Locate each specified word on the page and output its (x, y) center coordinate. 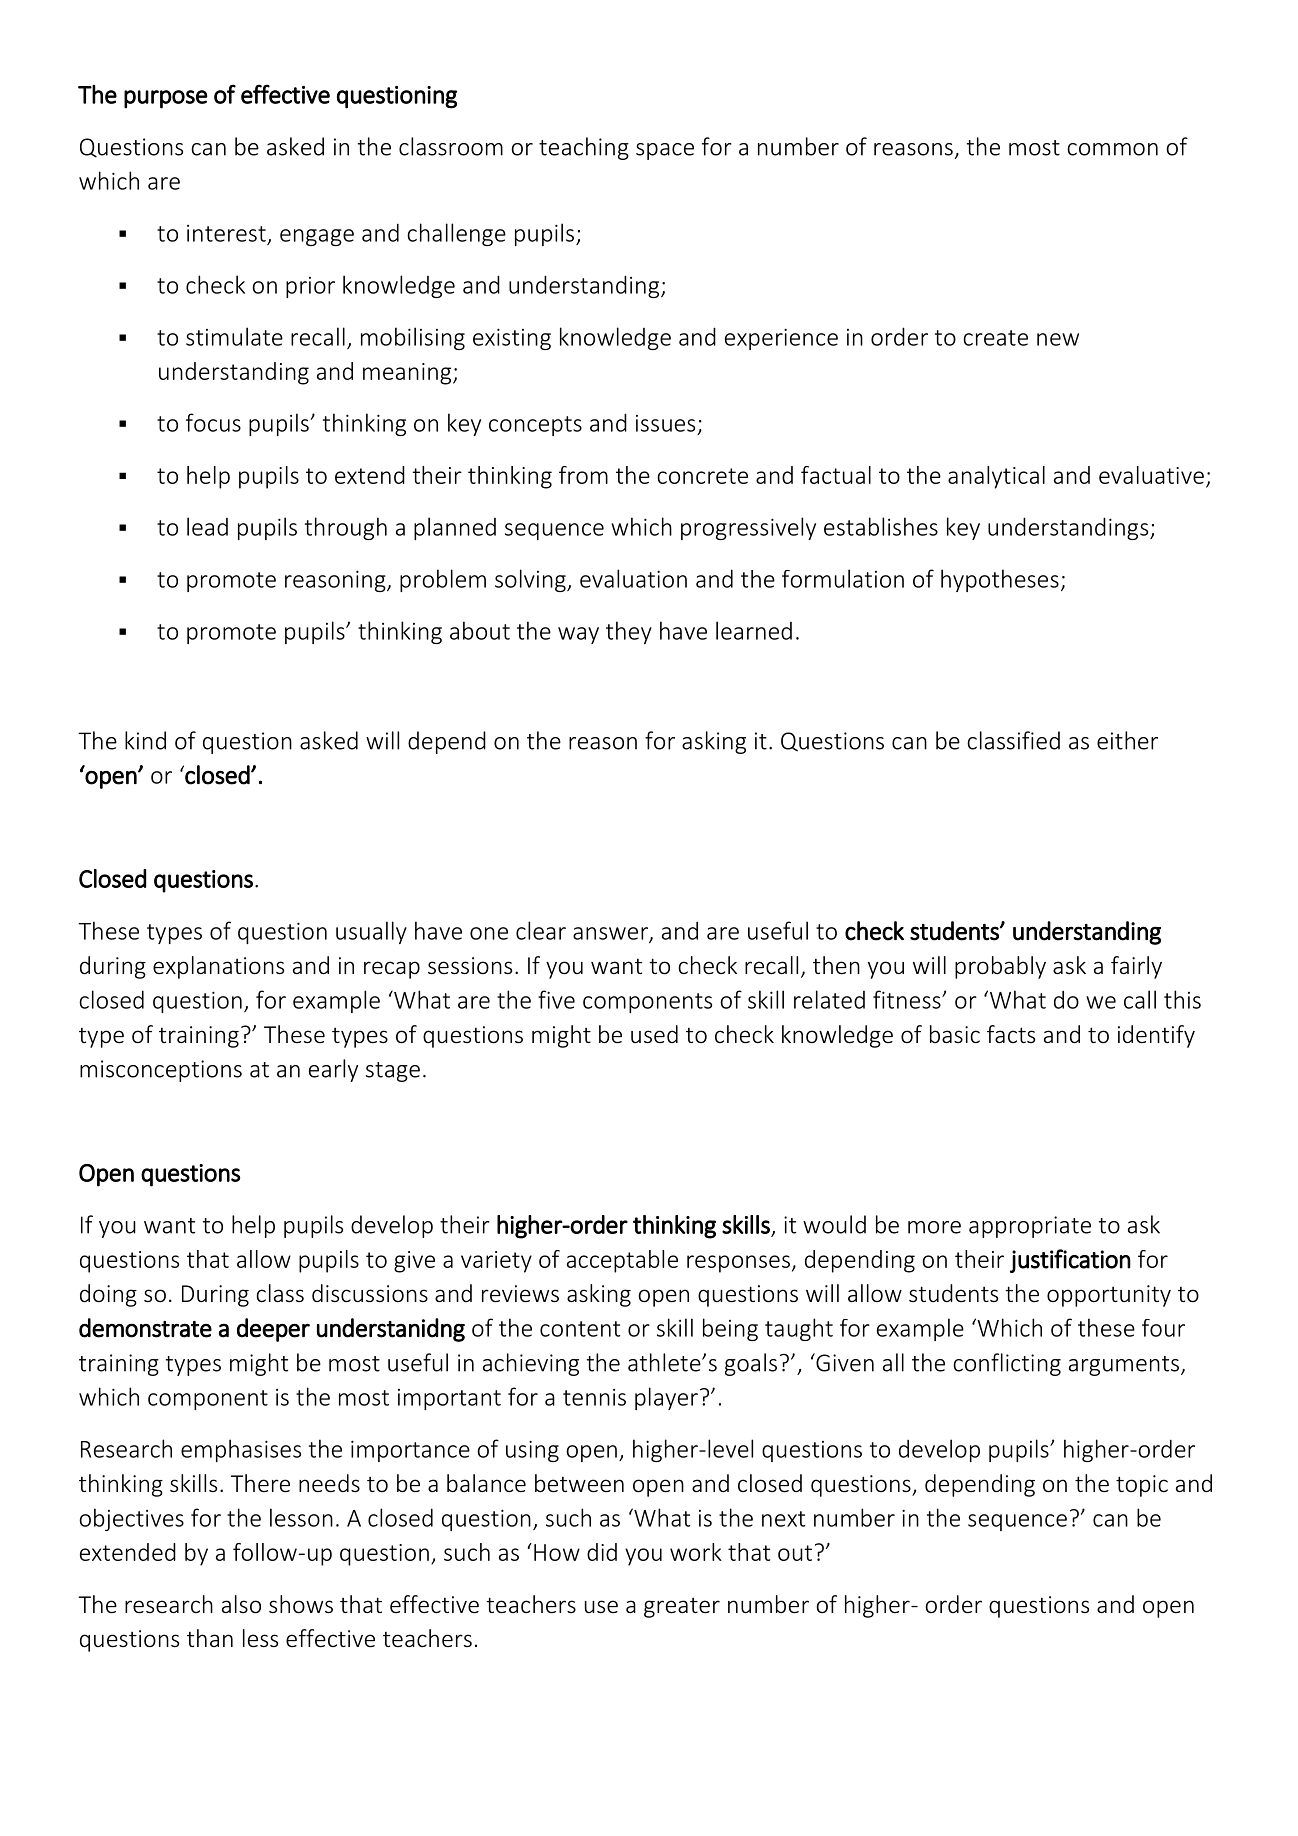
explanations (218, 967)
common (1112, 149)
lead (207, 526)
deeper (273, 1330)
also (241, 1604)
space (665, 151)
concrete (702, 476)
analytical (996, 477)
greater (682, 1608)
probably (1000, 967)
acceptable (622, 1261)
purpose (166, 99)
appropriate (1030, 1227)
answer (611, 934)
